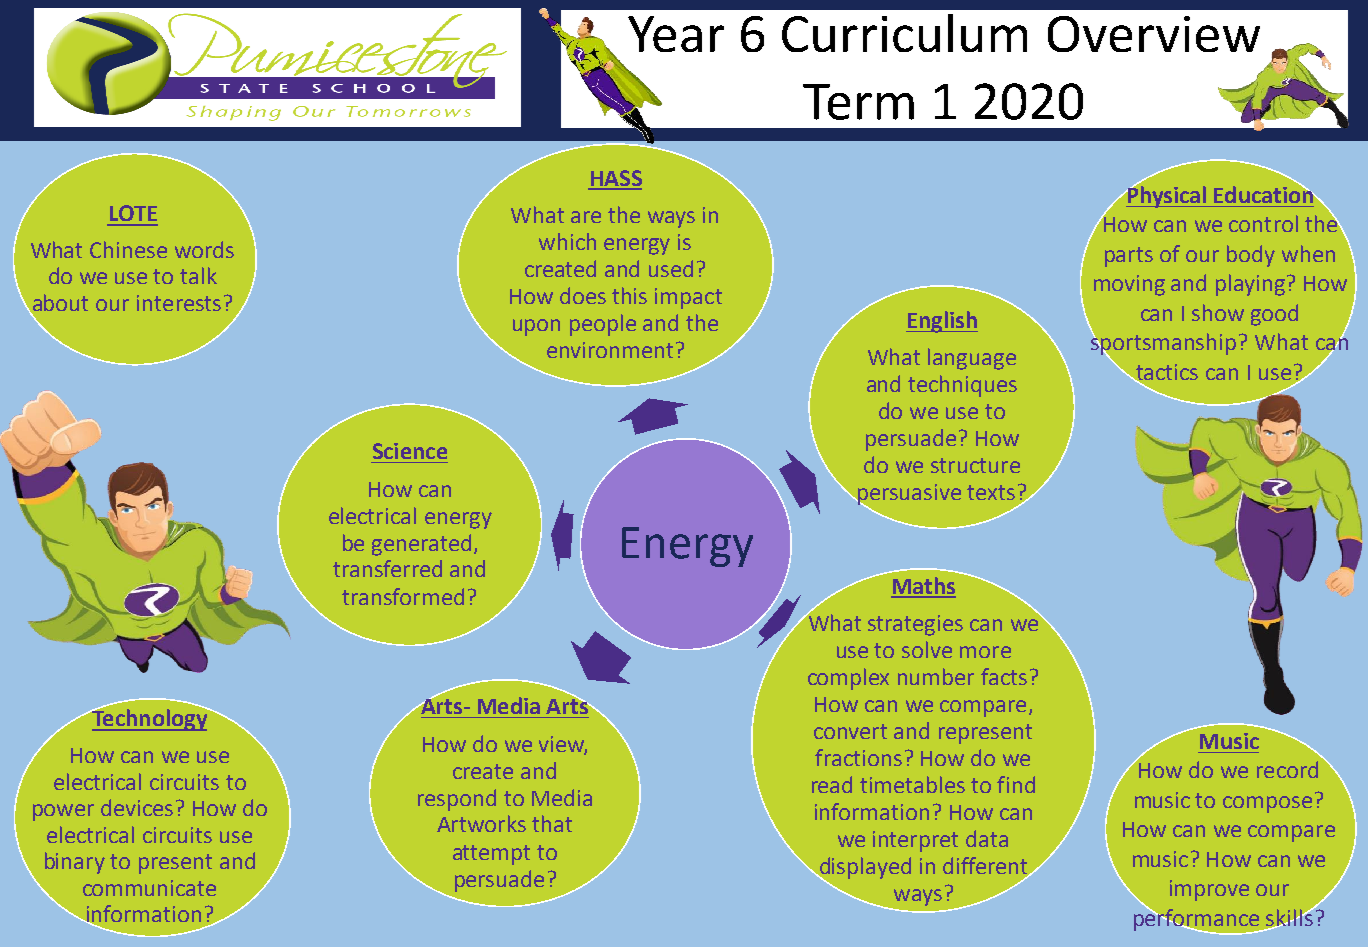  Describe the element at coordinates (149, 888) in the screenshot. I see `communicate` at that location.
